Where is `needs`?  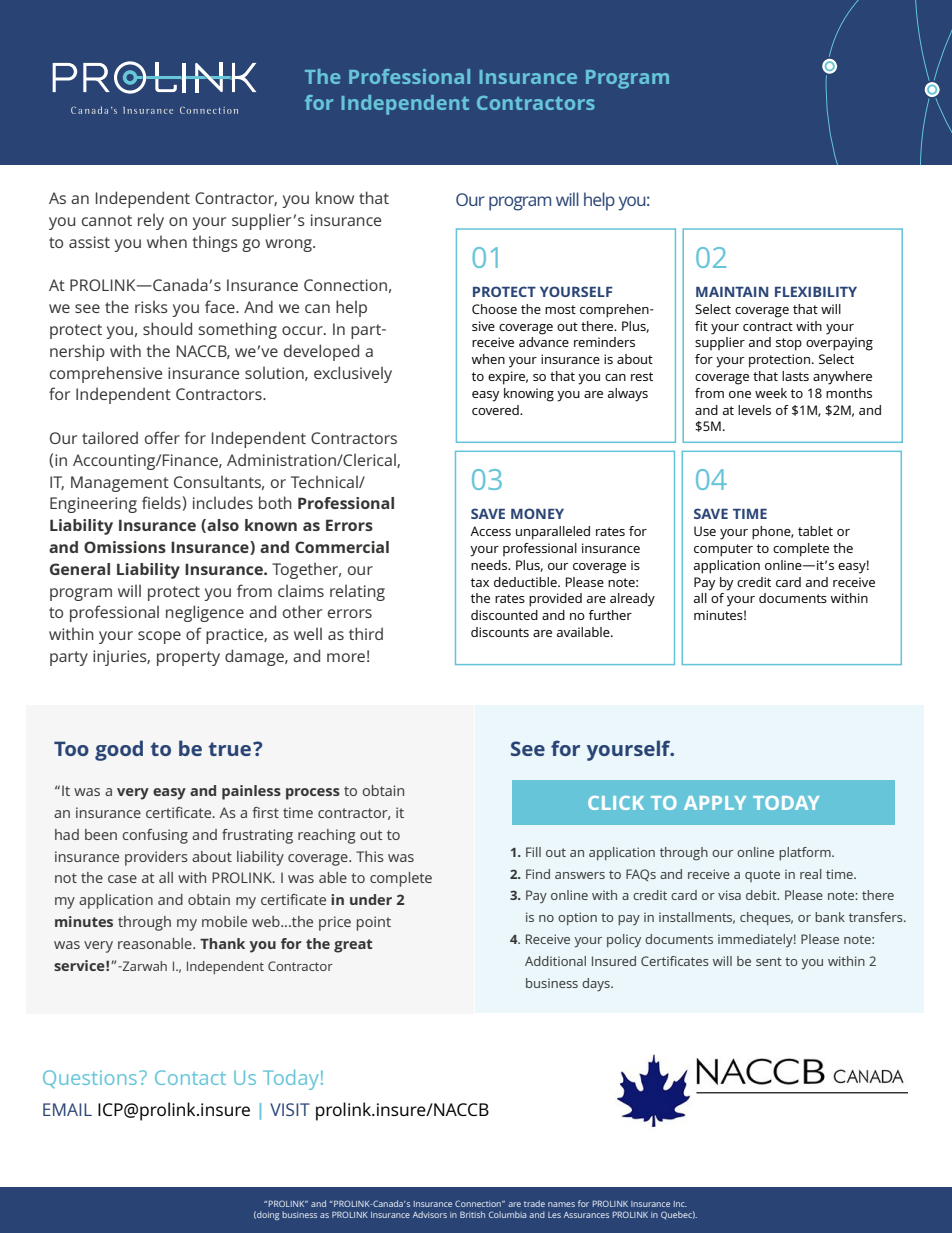 needs is located at coordinates (490, 565).
